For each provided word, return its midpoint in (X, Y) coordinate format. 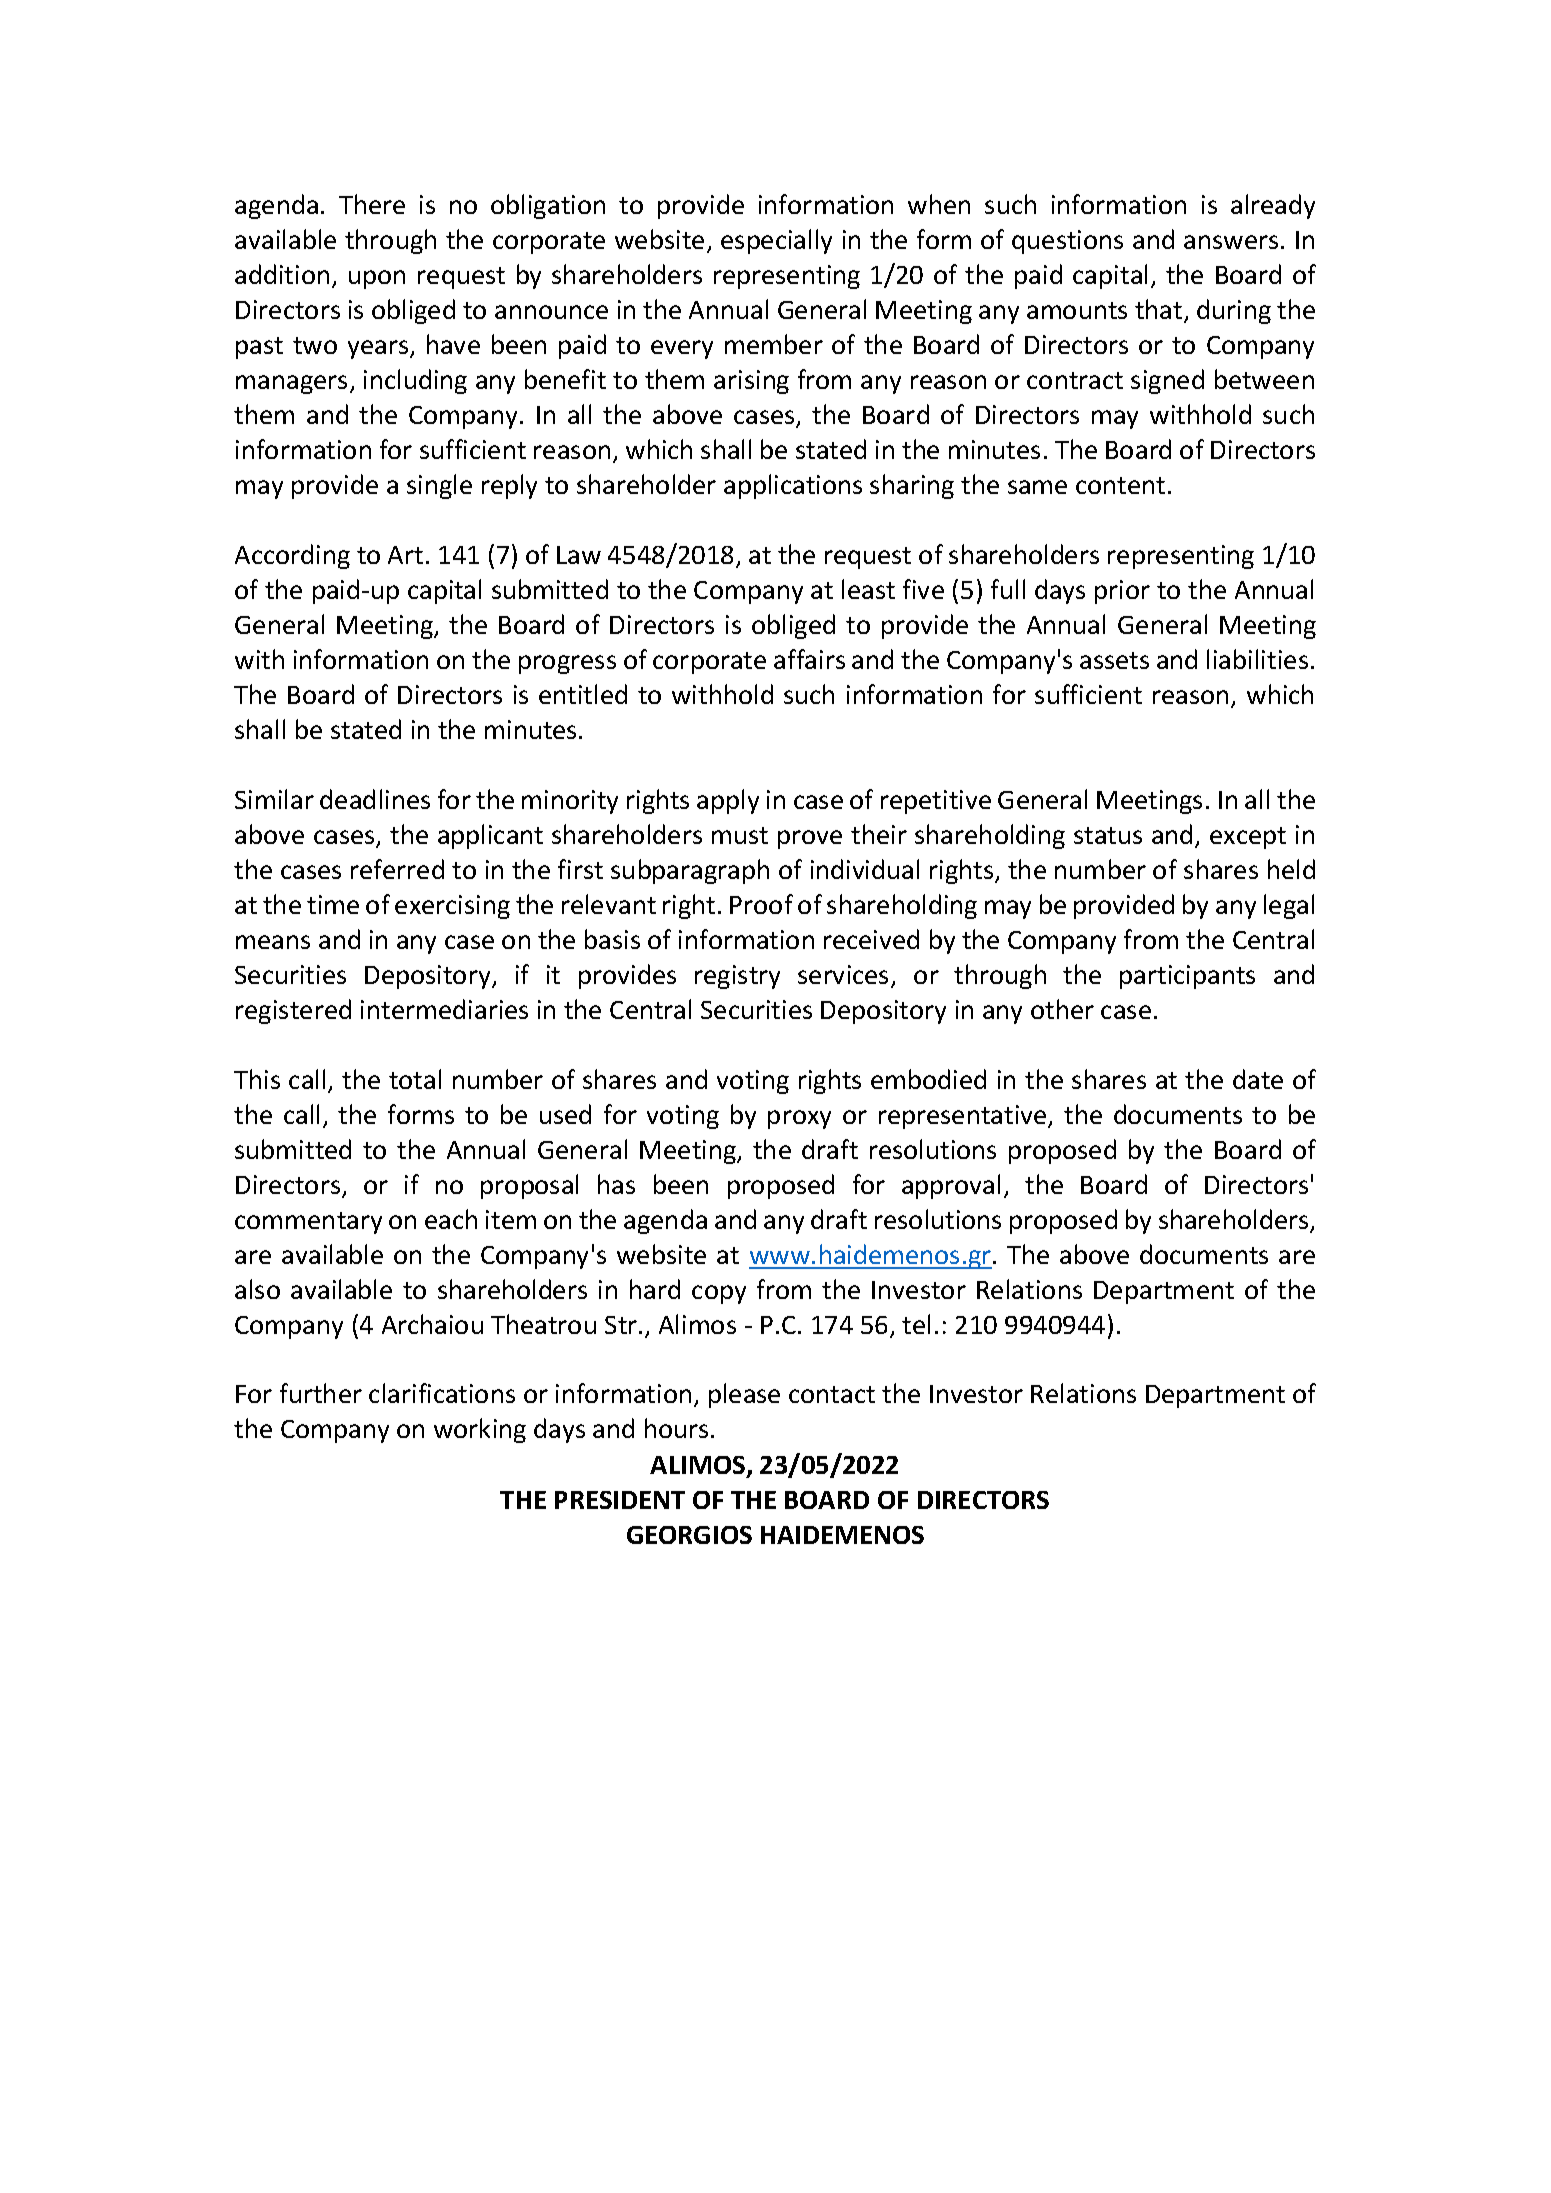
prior (1122, 592)
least (868, 589)
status (1108, 835)
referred (397, 869)
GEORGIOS (689, 1535)
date (1258, 1079)
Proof (761, 904)
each (451, 1219)
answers (1231, 242)
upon (377, 279)
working (480, 1430)
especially (776, 241)
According (292, 556)
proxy (799, 1119)
